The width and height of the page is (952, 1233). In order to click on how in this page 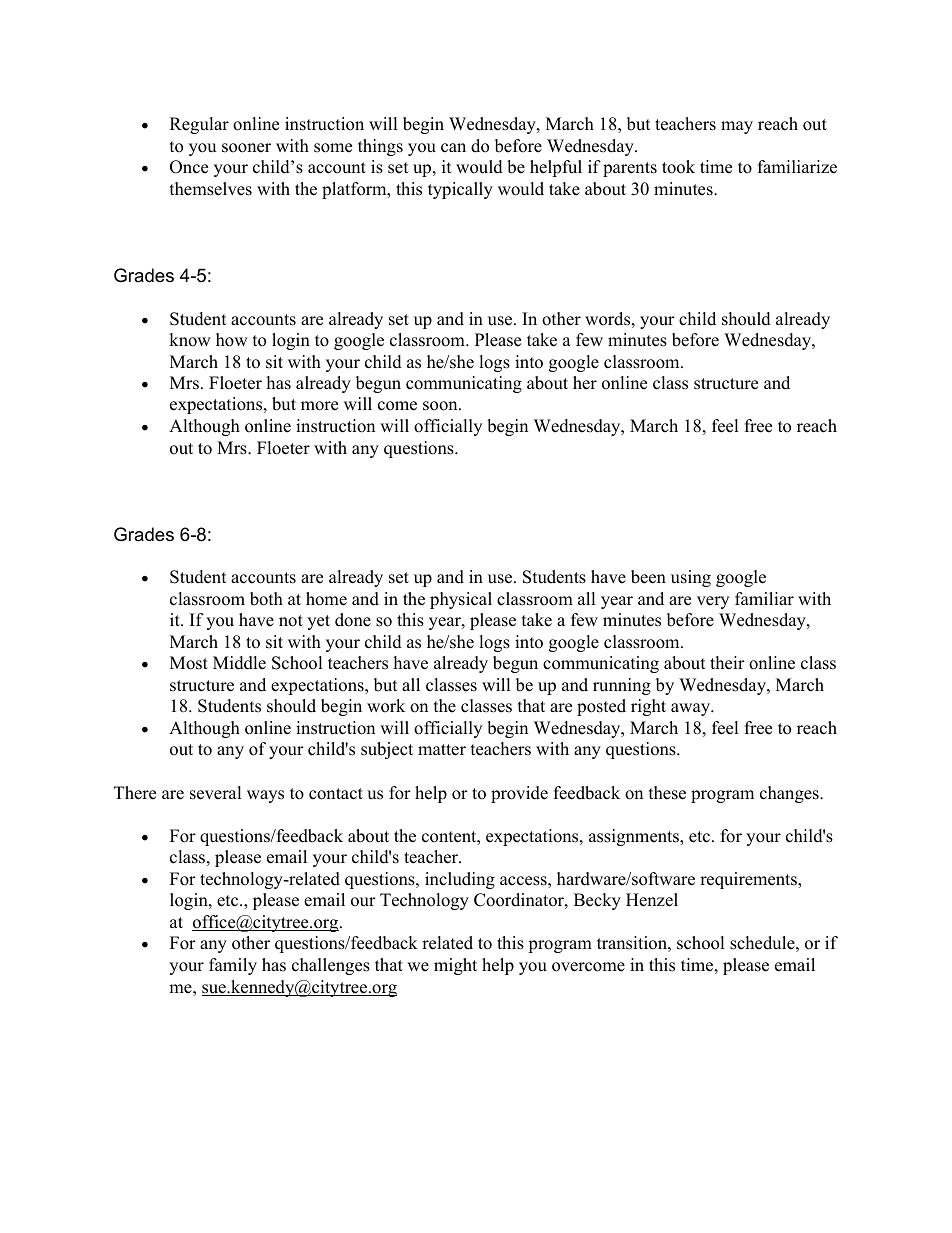, I will do `click(232, 340)`.
